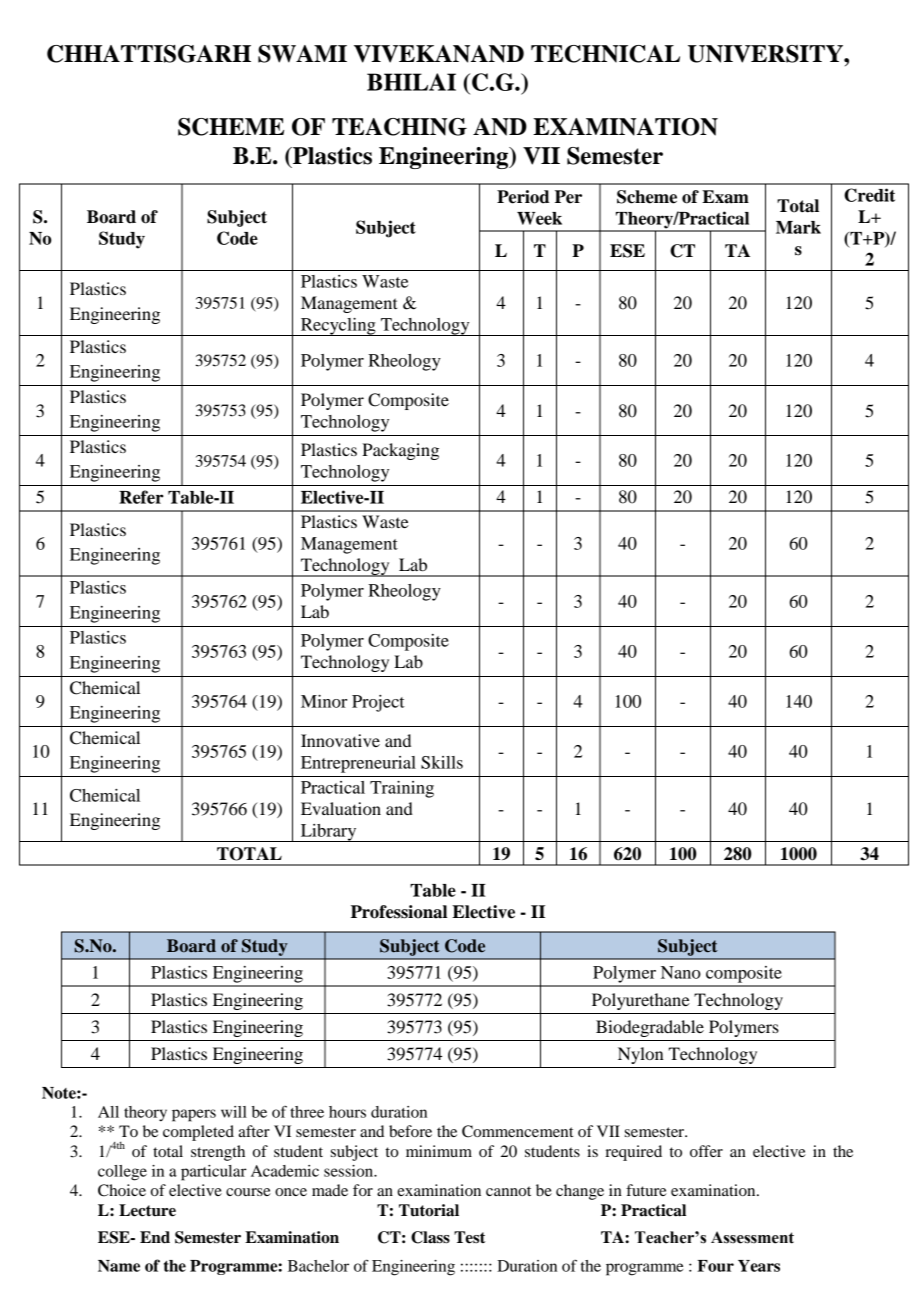  I want to click on Packaging, so click(400, 451).
